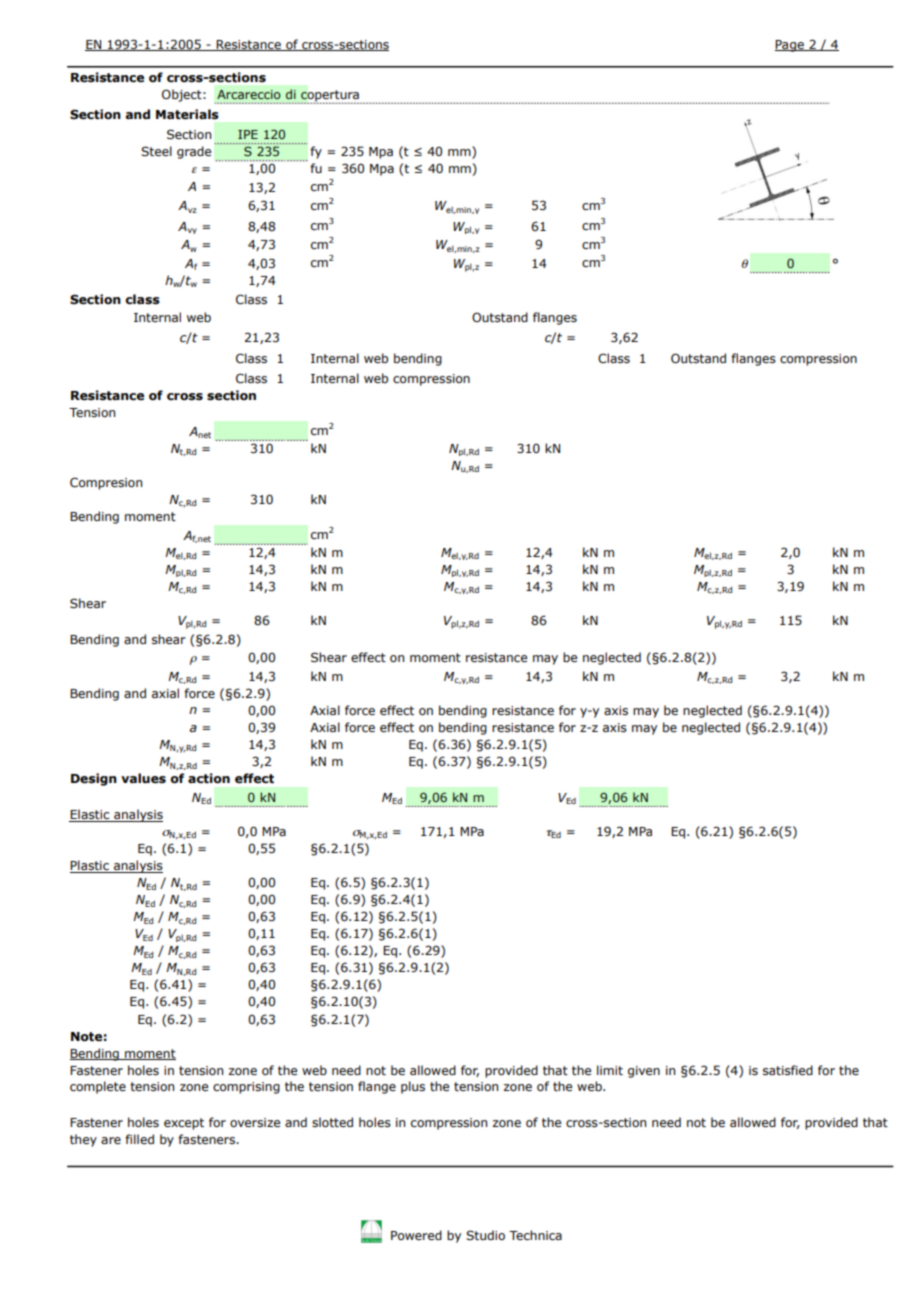  I want to click on Materials, so click(187, 114).
